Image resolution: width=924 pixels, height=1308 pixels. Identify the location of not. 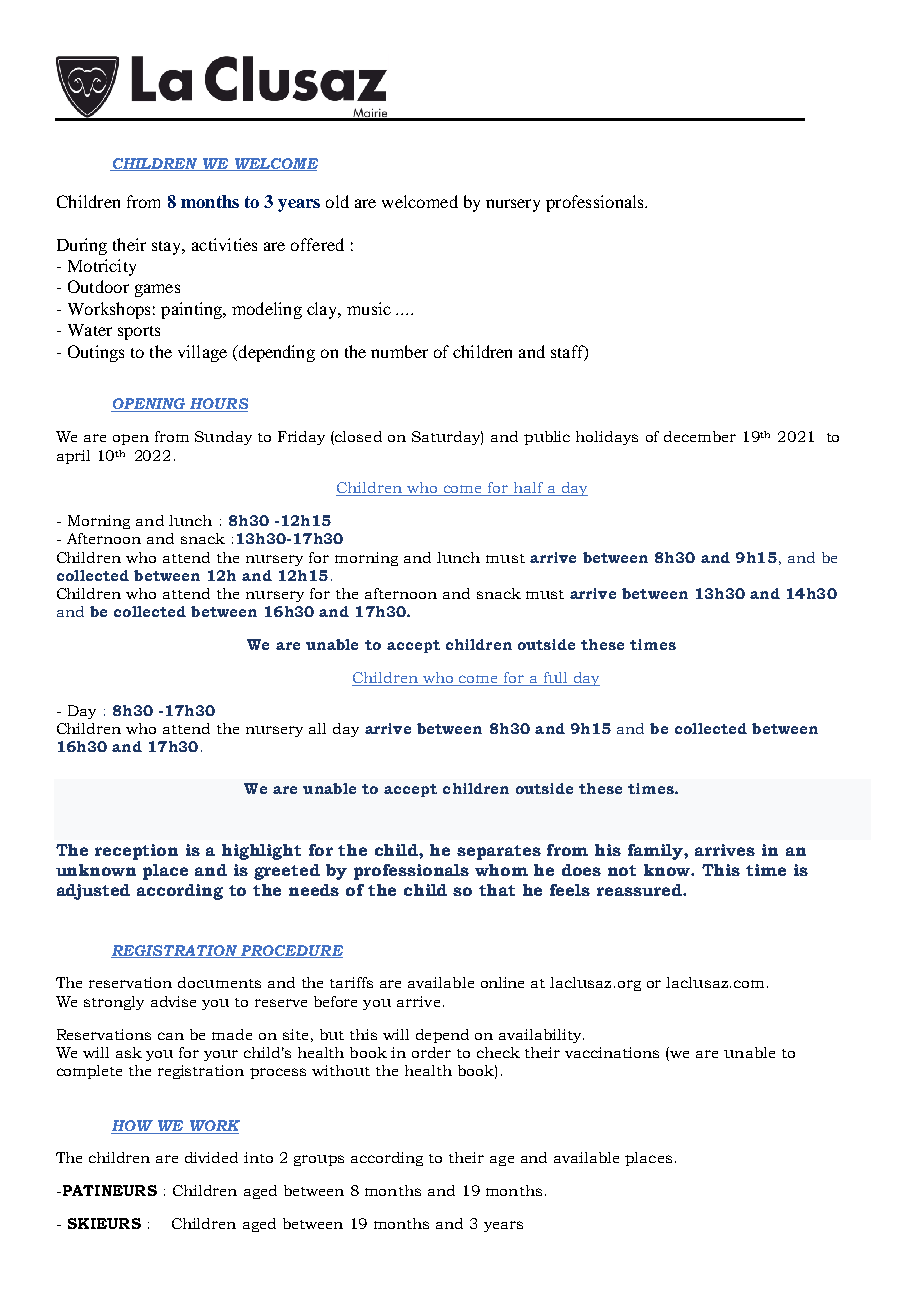
(622, 870).
